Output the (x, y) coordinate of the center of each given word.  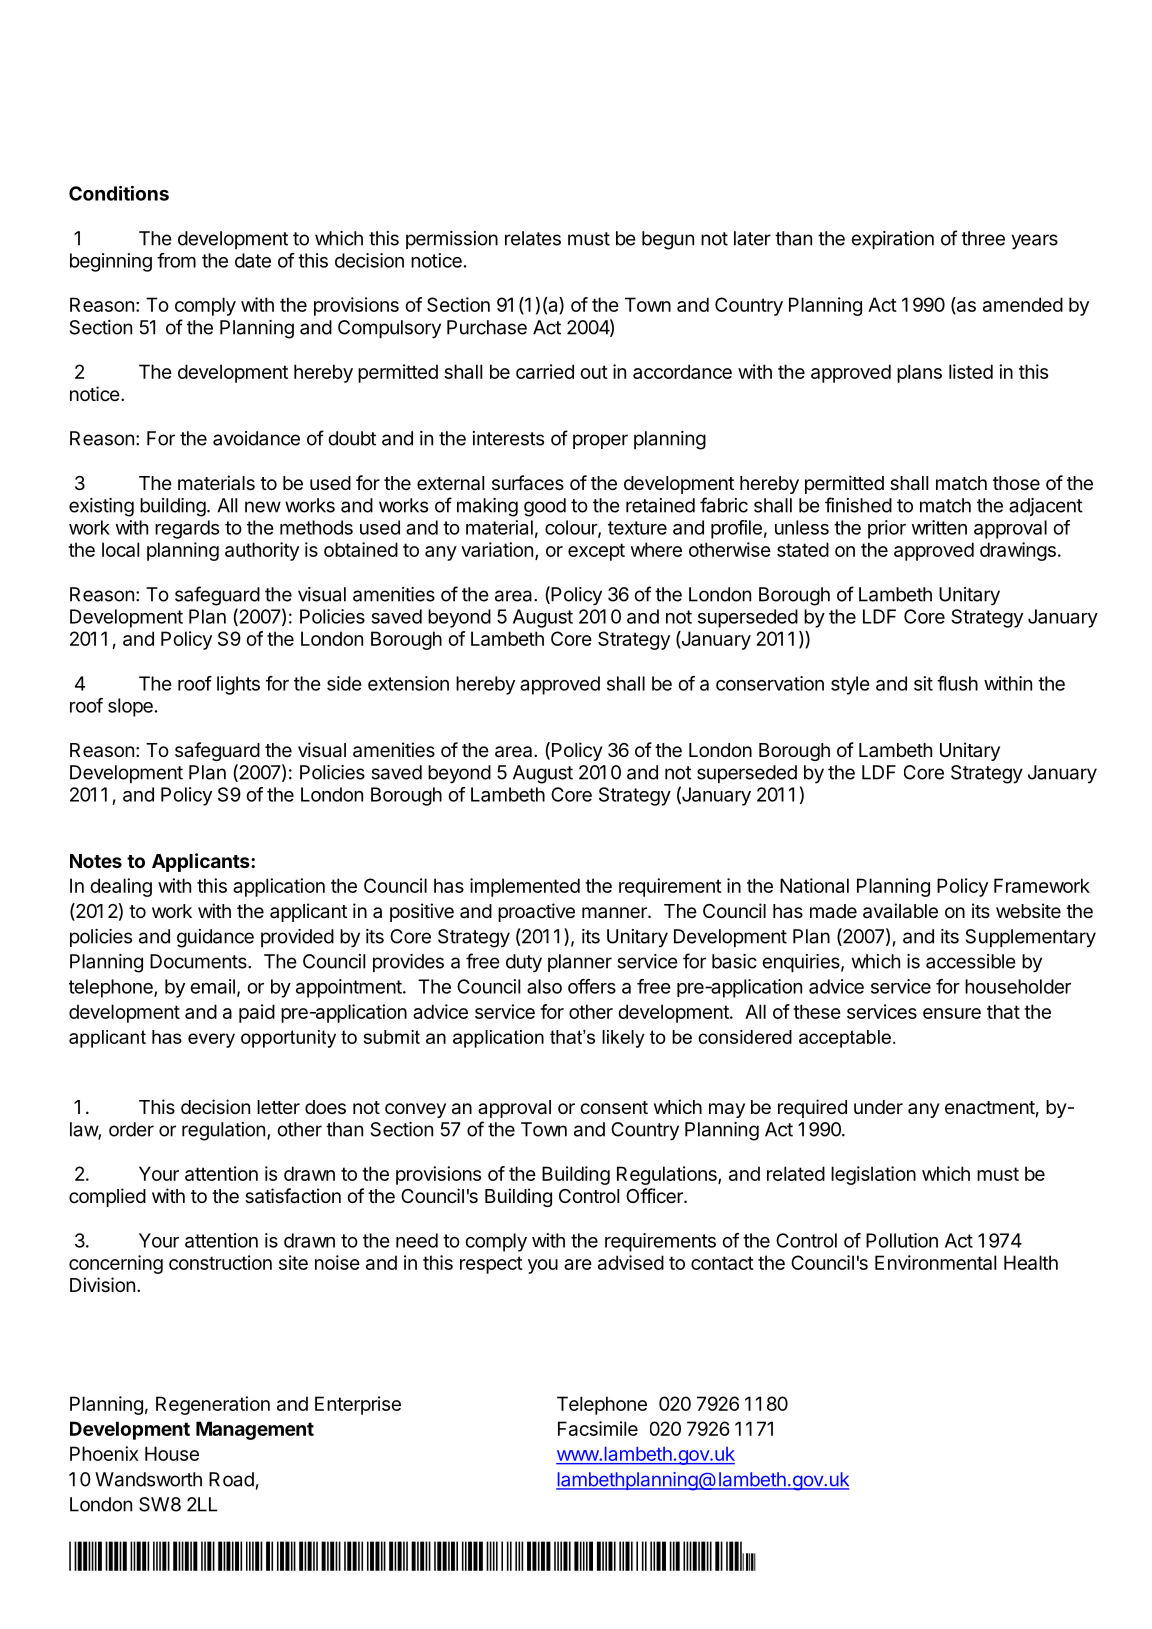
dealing (121, 887)
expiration (892, 240)
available (900, 911)
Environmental (935, 1262)
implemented (525, 887)
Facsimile (598, 1428)
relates (533, 238)
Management (255, 1430)
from (176, 260)
